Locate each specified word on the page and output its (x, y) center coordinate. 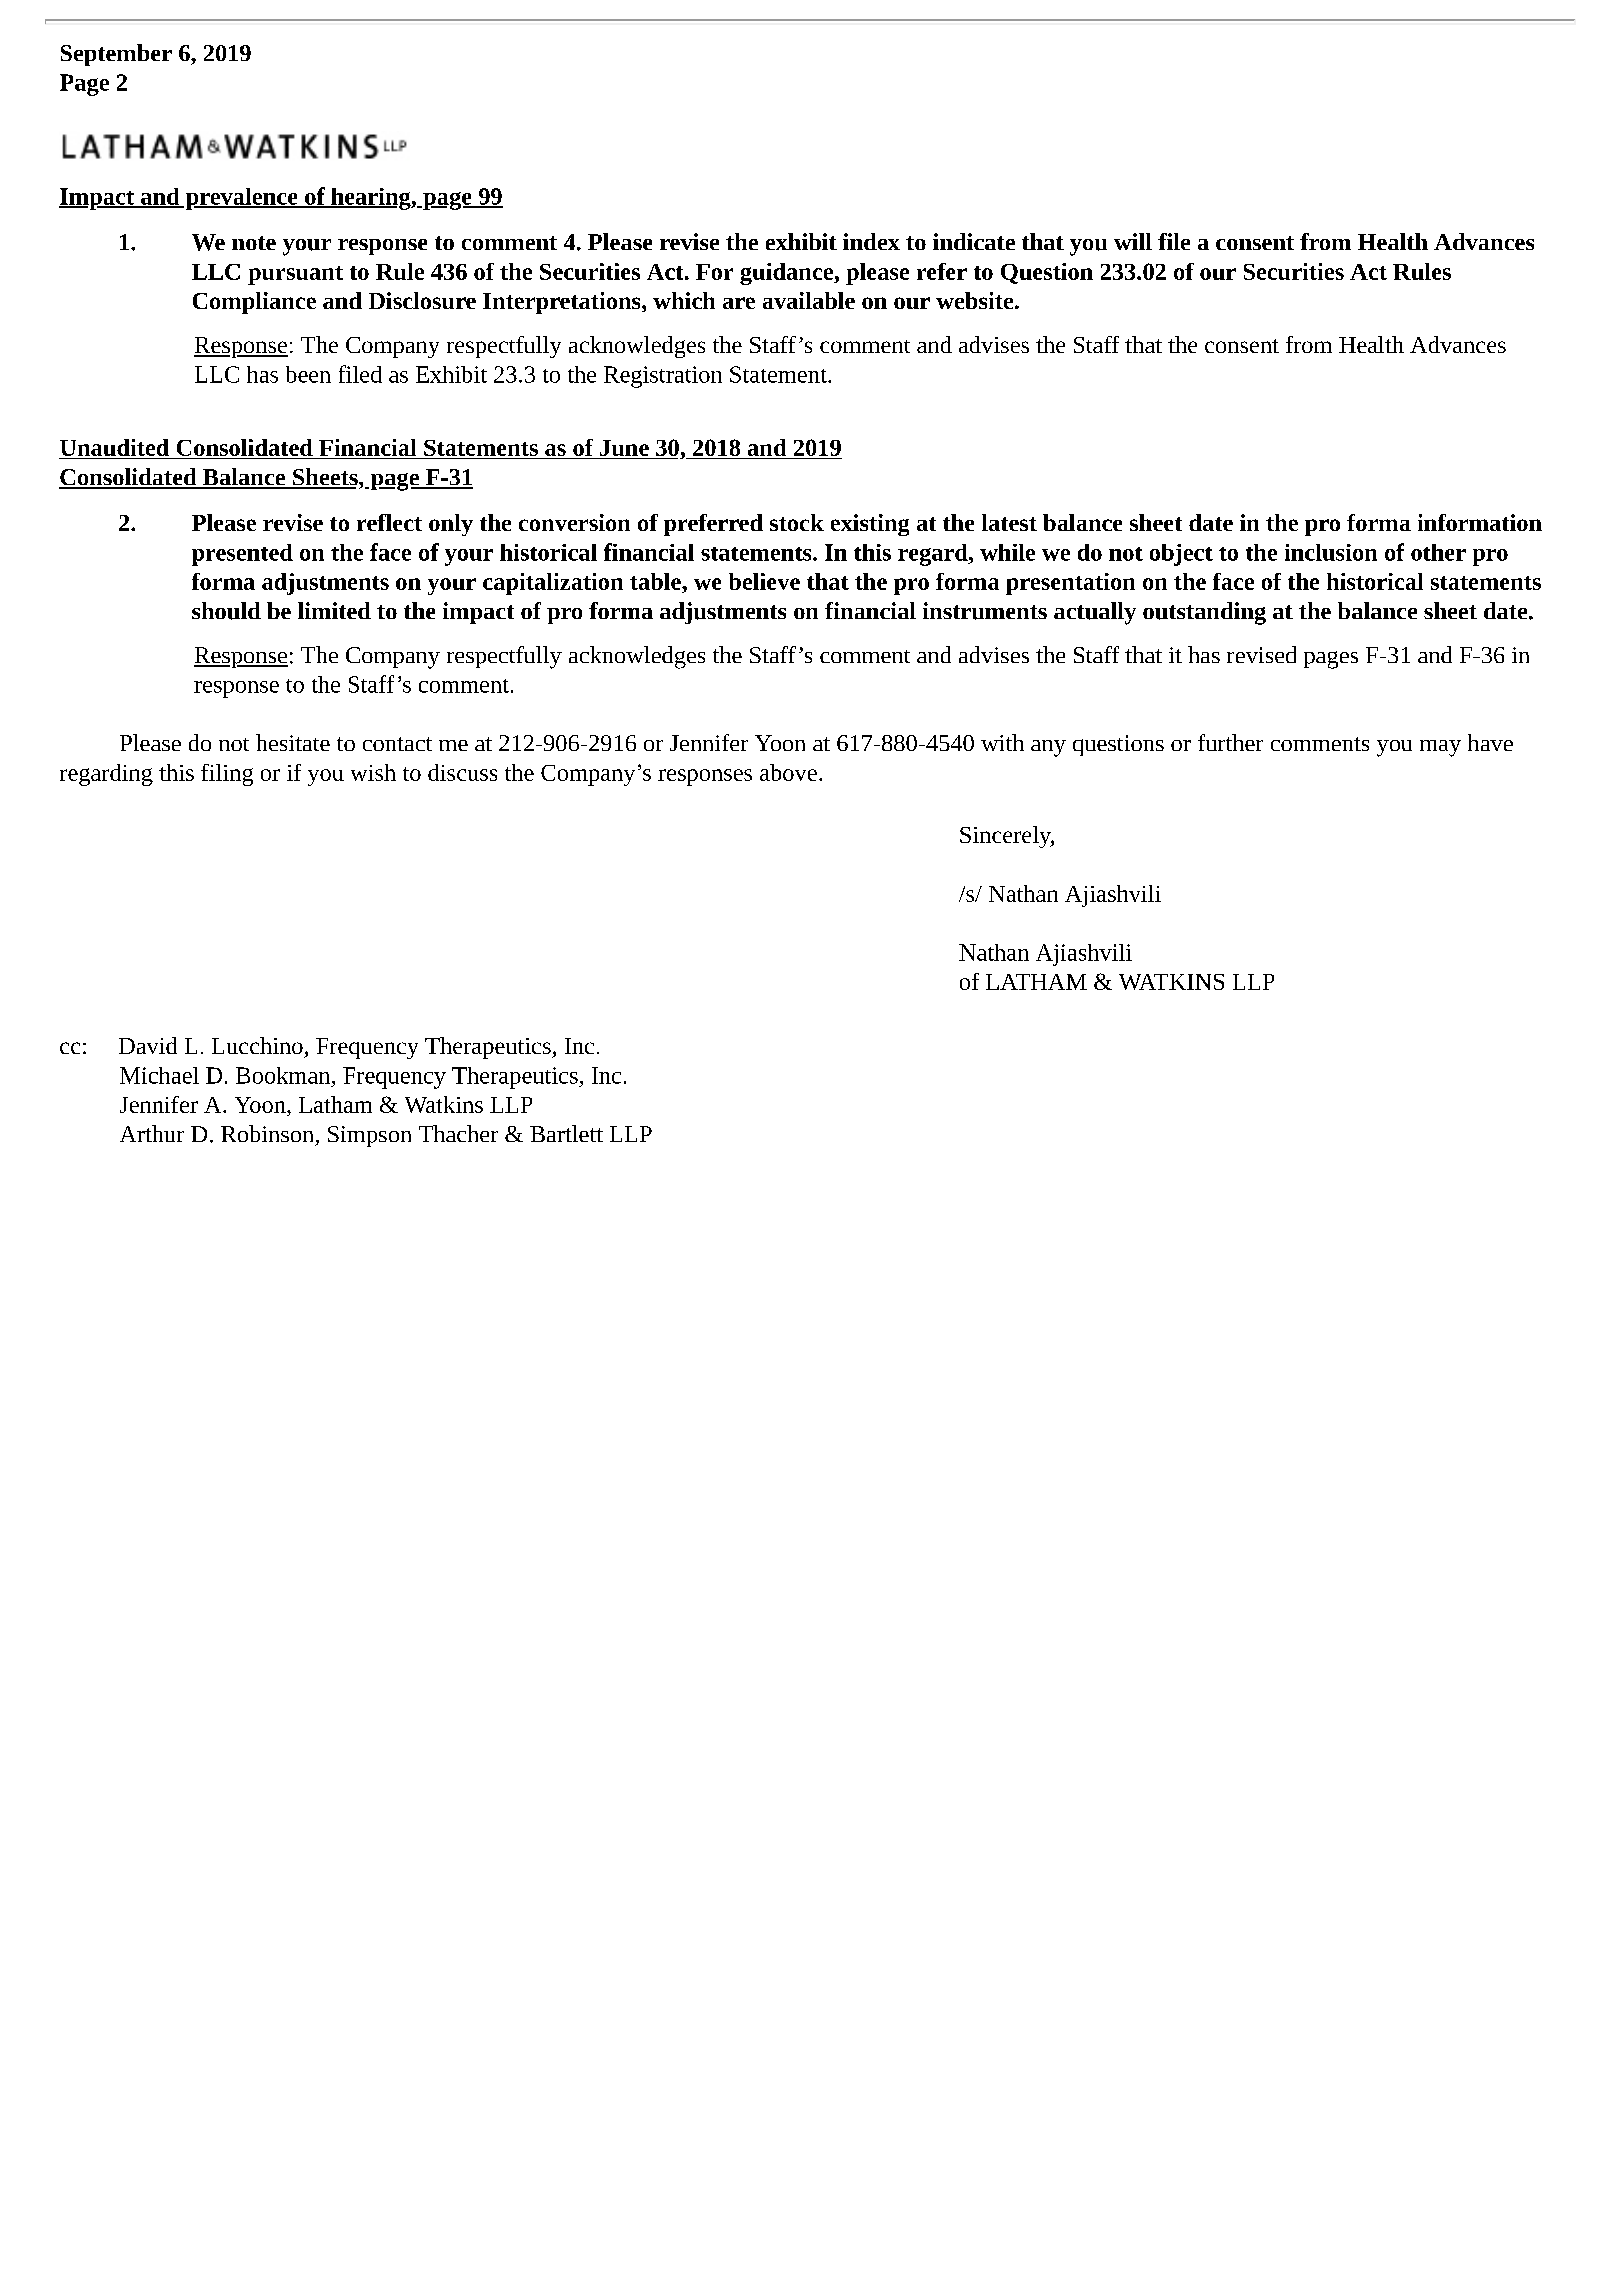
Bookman (284, 1075)
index (871, 241)
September (116, 55)
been (308, 374)
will (1133, 241)
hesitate (293, 742)
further (1230, 742)
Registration (663, 377)
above (788, 772)
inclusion (1331, 552)
